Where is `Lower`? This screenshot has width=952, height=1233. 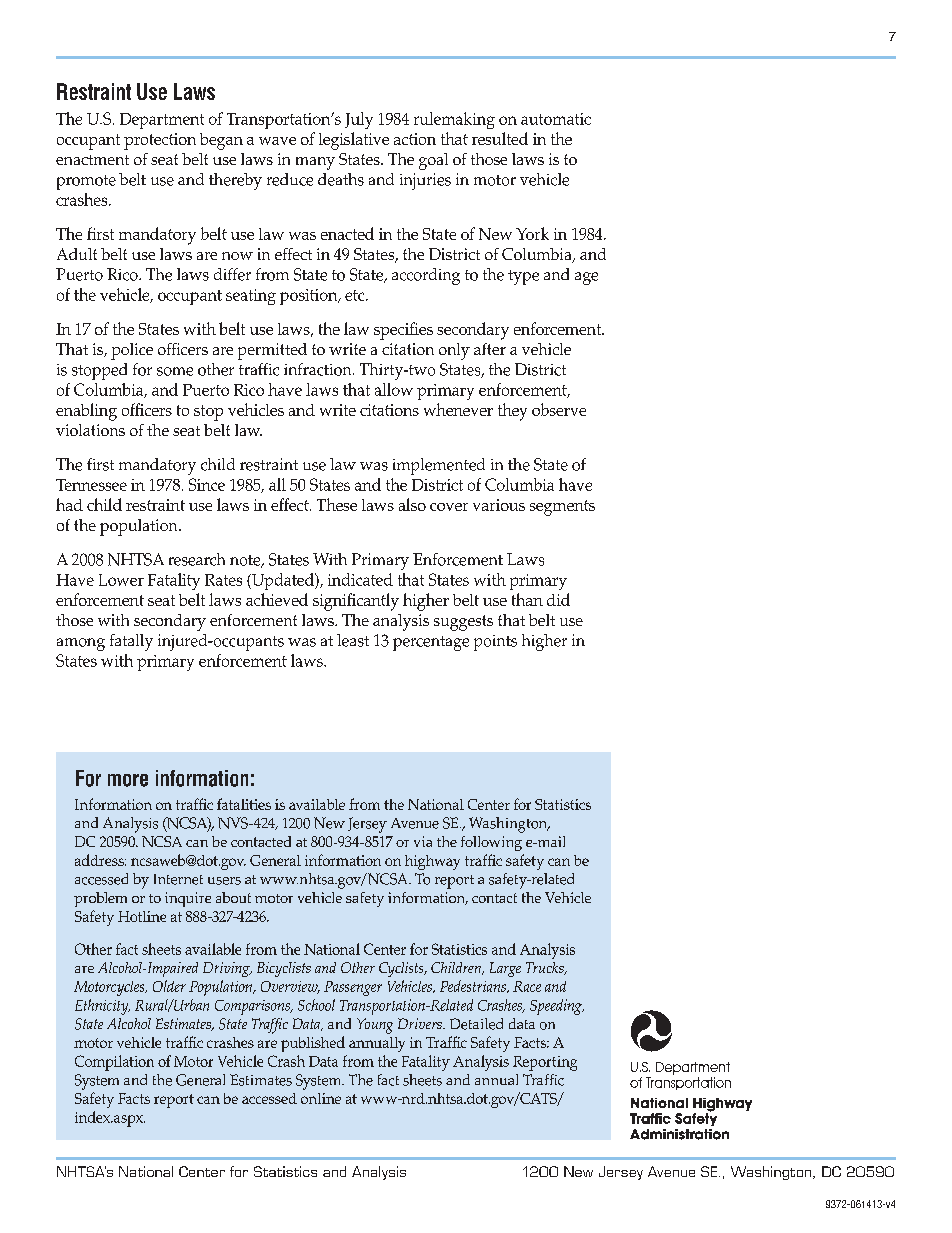 Lower is located at coordinates (121, 580).
